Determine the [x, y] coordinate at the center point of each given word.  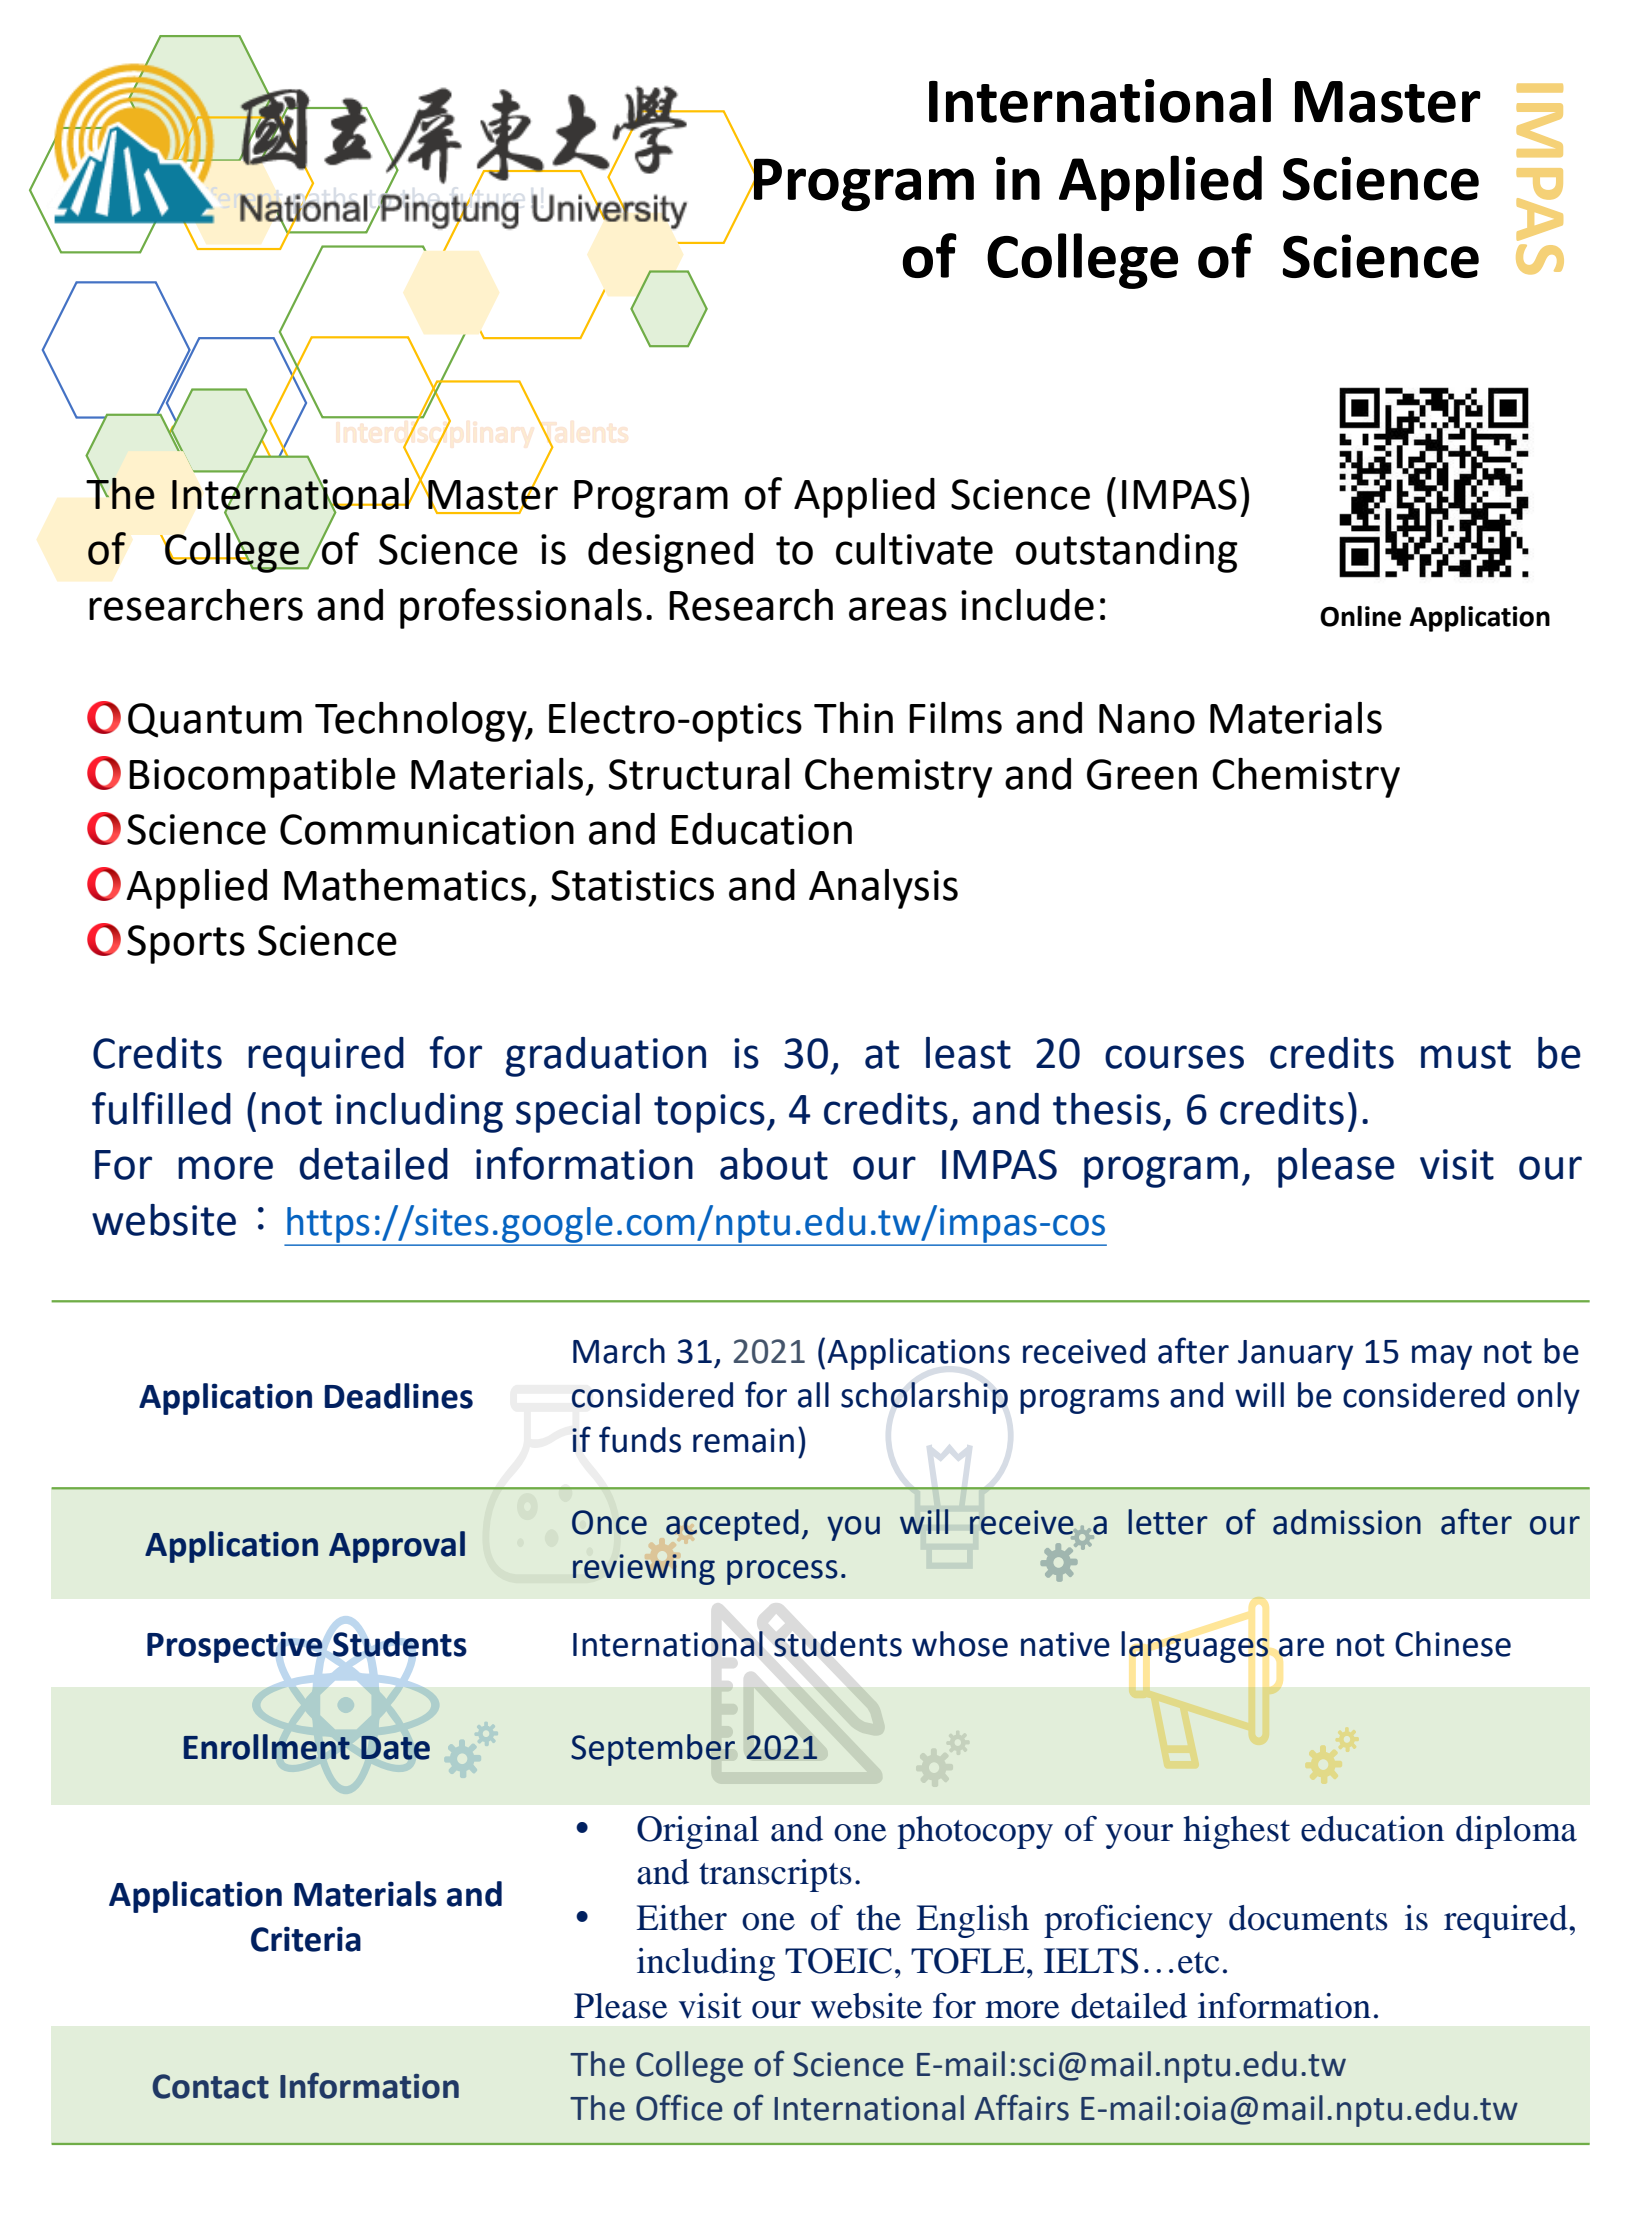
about [774, 1164]
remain [743, 1440]
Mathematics [405, 885]
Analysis [883, 889]
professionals [521, 608]
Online [1360, 616]
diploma [1516, 1832]
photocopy [975, 1832]
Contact [210, 2086]
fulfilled [161, 1108]
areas [898, 609]
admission [1347, 1522]
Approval [397, 1547]
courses [1174, 1057]
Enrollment [267, 1747]
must [1466, 1054]
